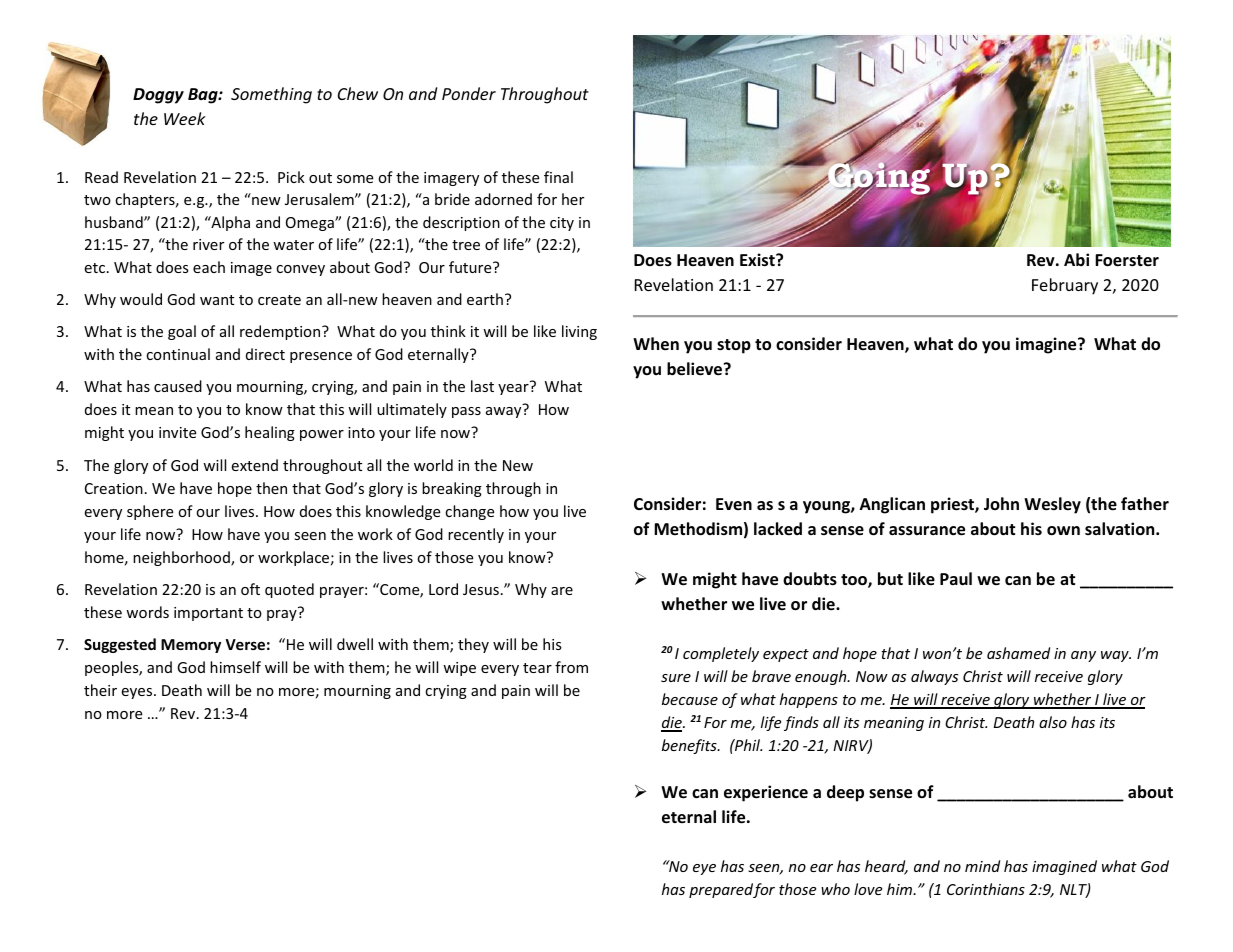 Image resolution: width=1233 pixels, height=952 pixels. I want to click on Abi, so click(1076, 259).
